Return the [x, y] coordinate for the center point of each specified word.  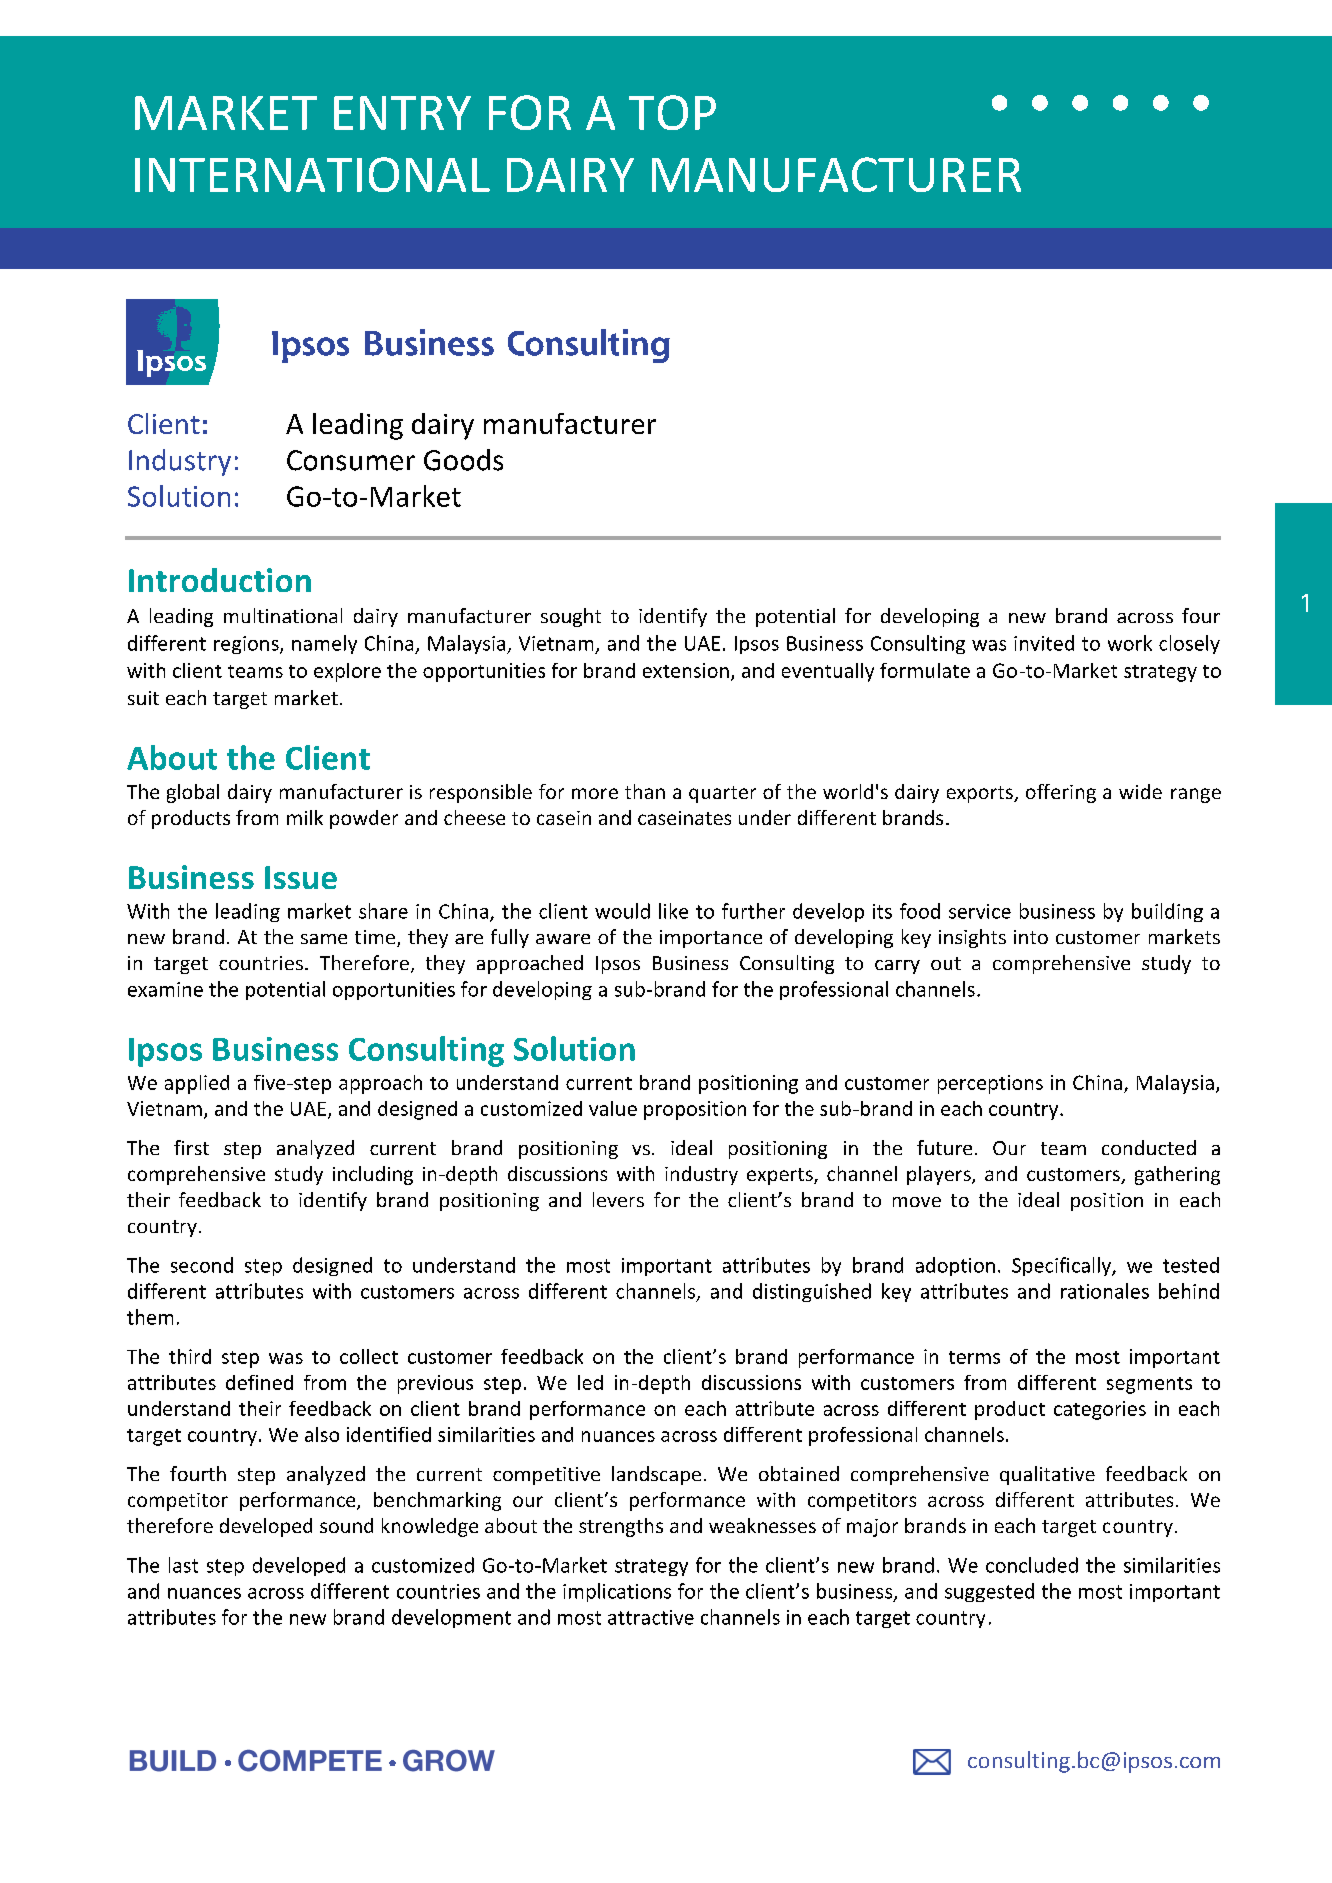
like [673, 911]
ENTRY [402, 113]
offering [1061, 793]
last [183, 1565]
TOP [672, 112]
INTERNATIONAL [312, 174]
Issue [301, 877]
